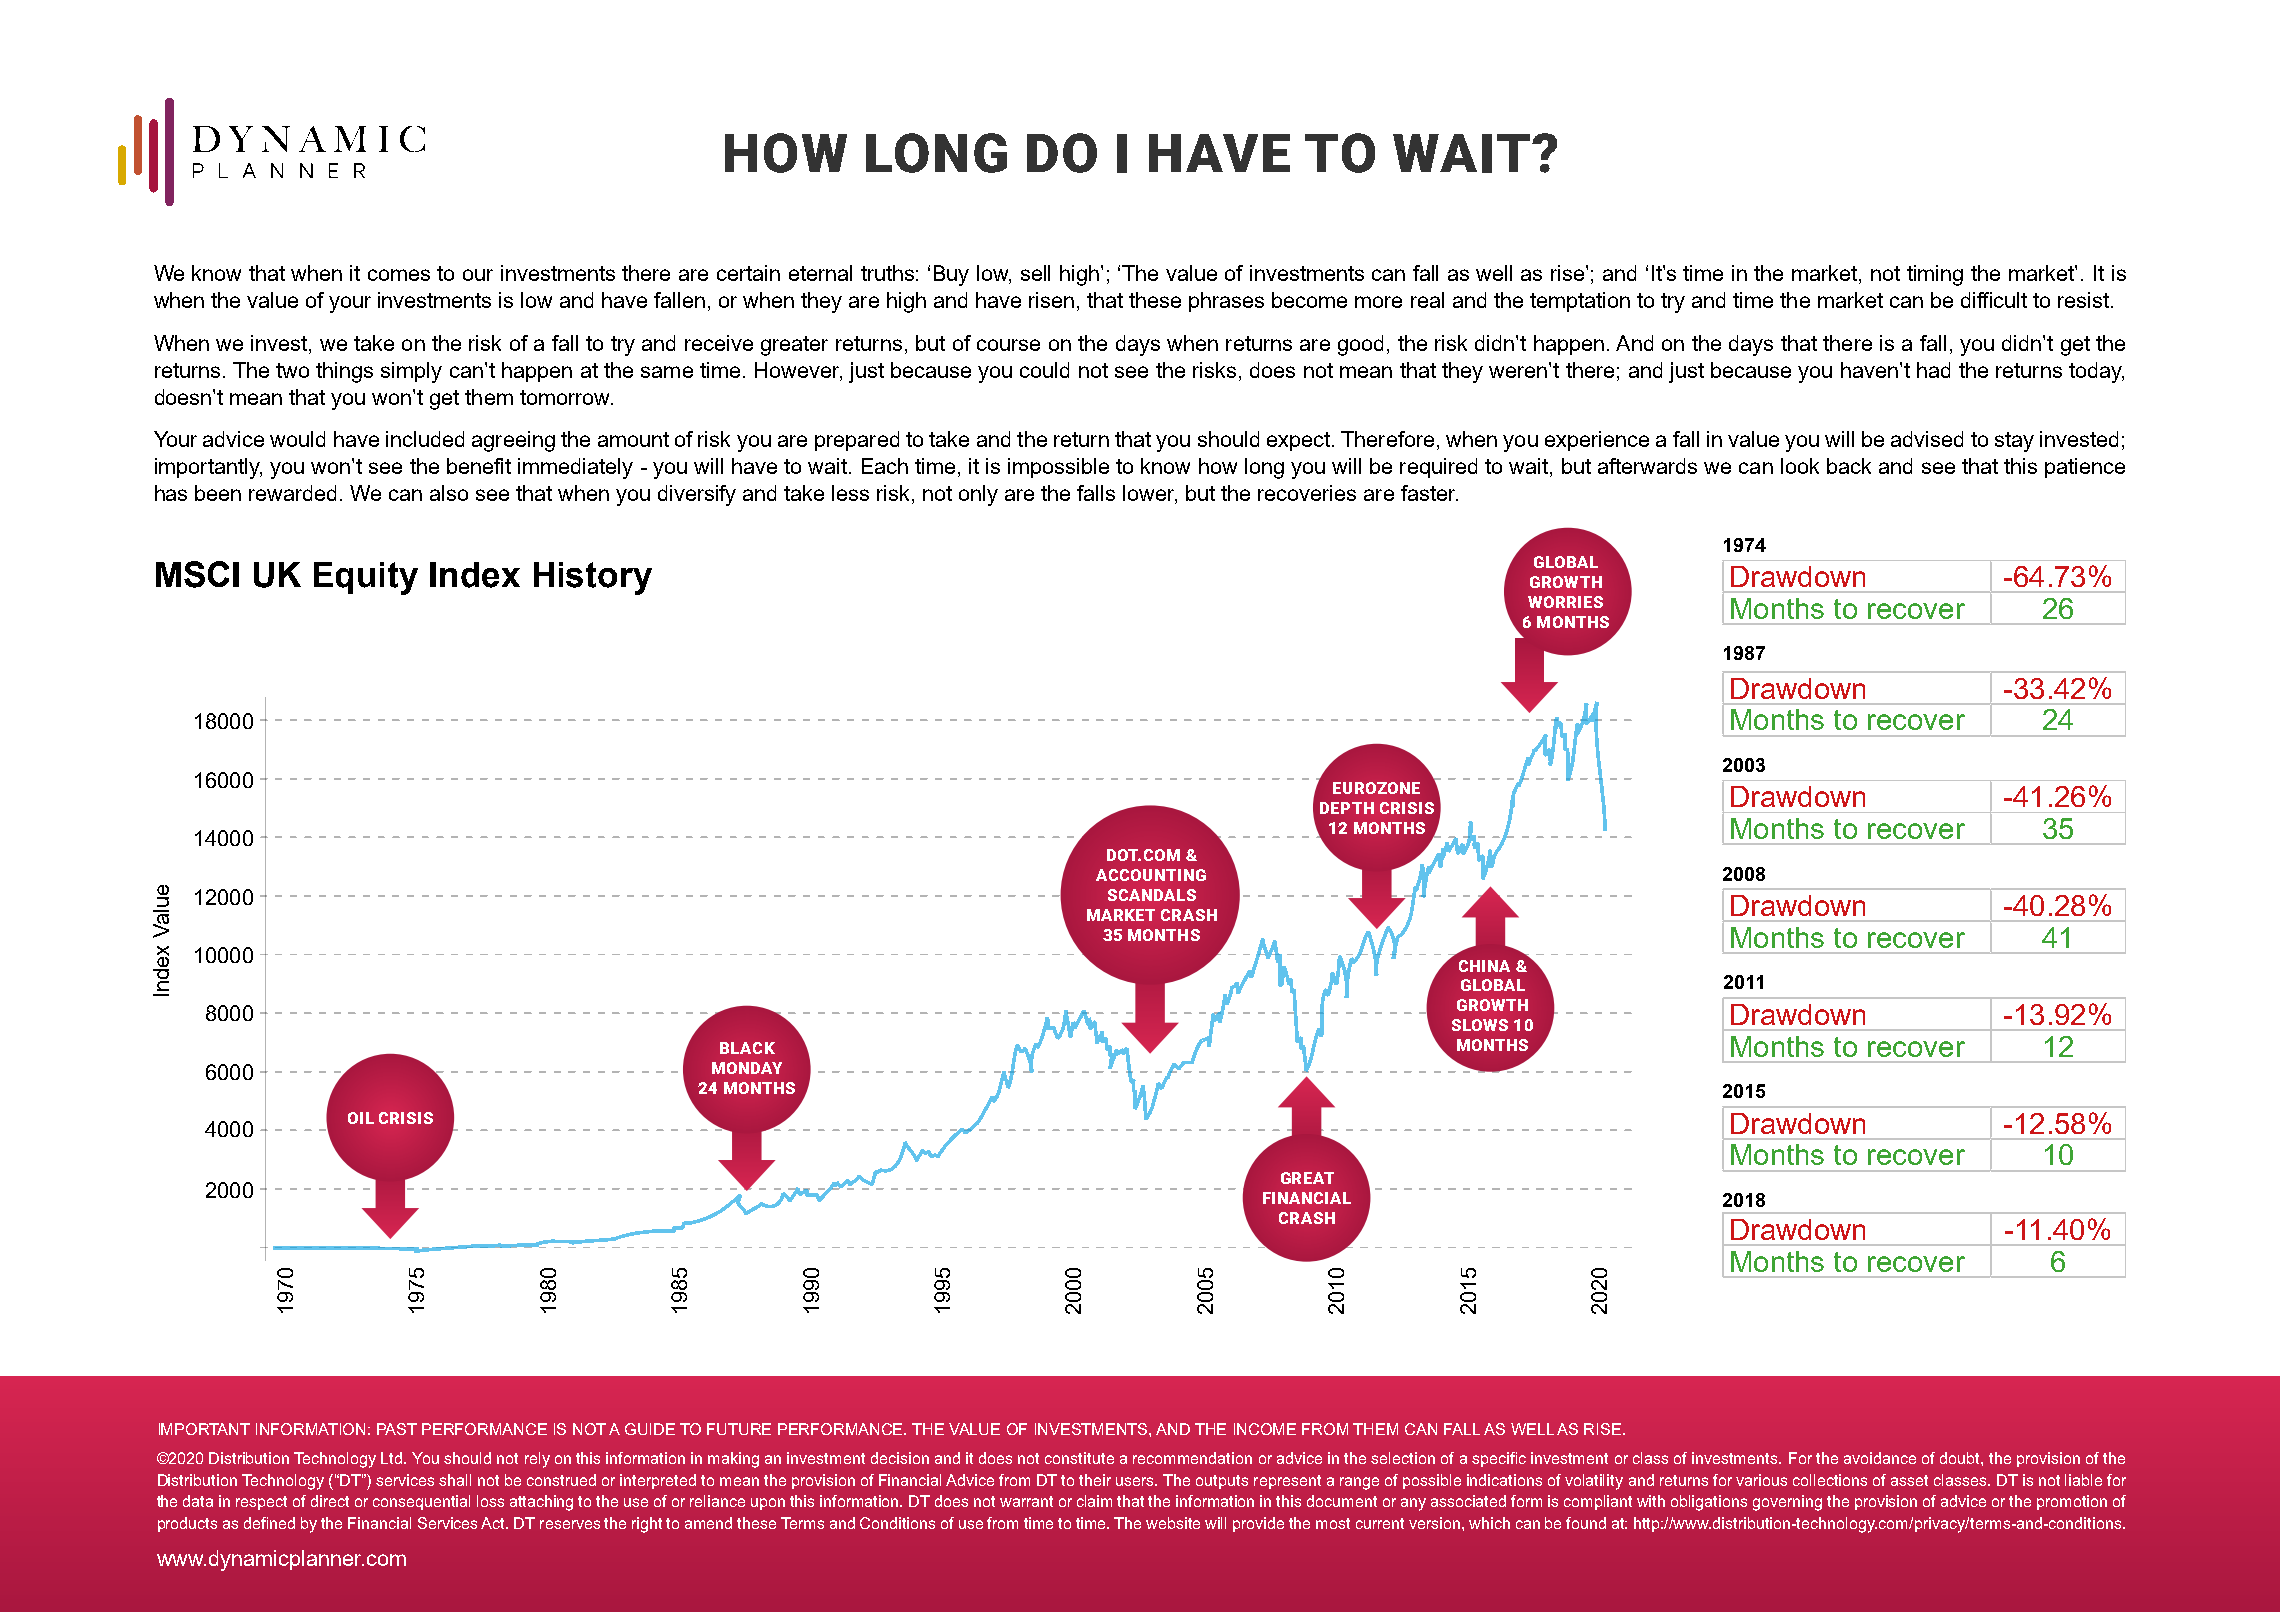  What do you see at coordinates (421, 1502) in the document?
I see `consequential` at bounding box center [421, 1502].
